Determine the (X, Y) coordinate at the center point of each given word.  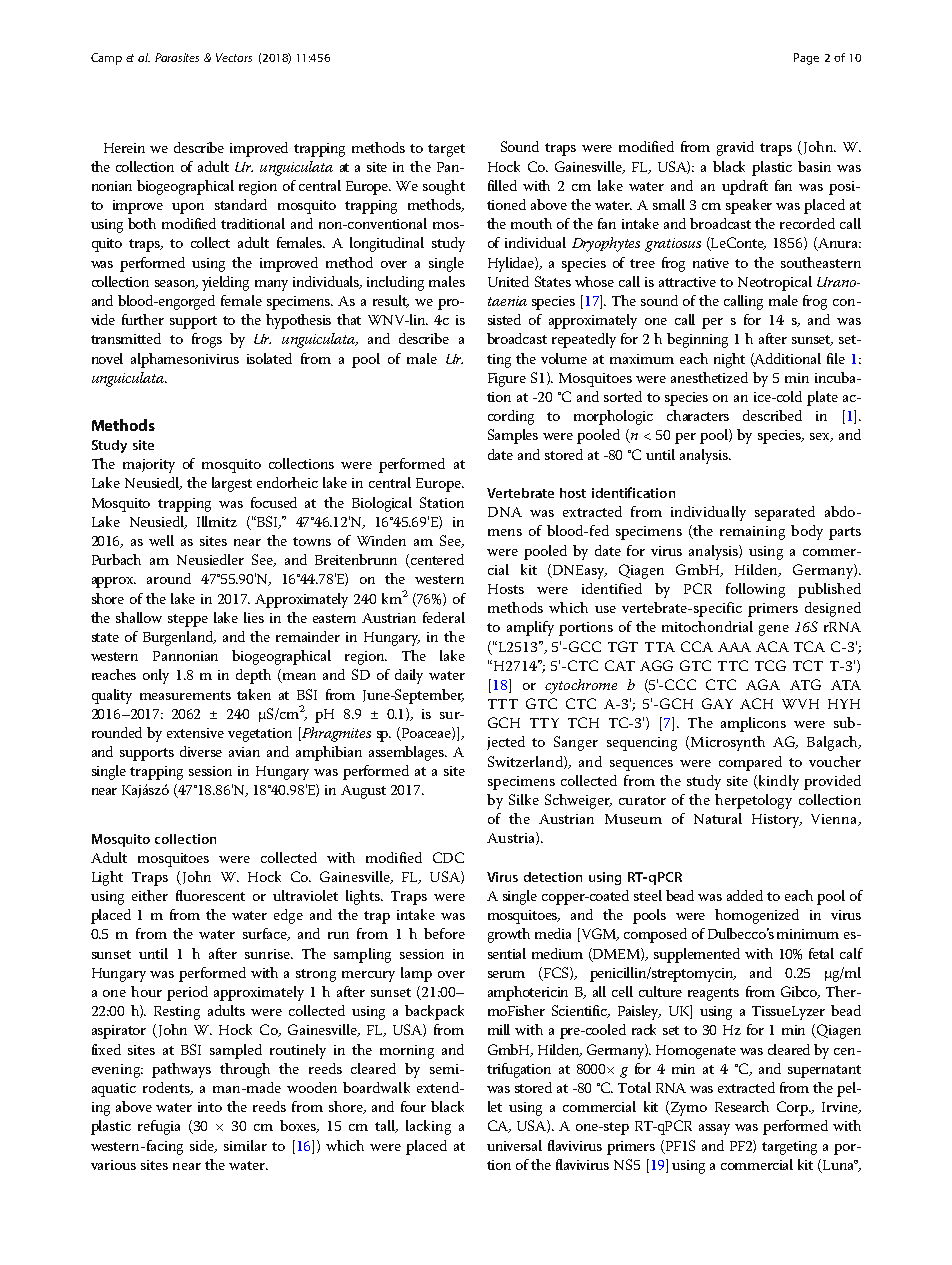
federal (444, 617)
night (729, 360)
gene (774, 630)
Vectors (234, 57)
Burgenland (179, 638)
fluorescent (210, 895)
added (745, 895)
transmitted (126, 338)
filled (502, 185)
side (203, 1146)
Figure (507, 380)
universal (514, 1145)
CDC (448, 857)
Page (806, 59)
